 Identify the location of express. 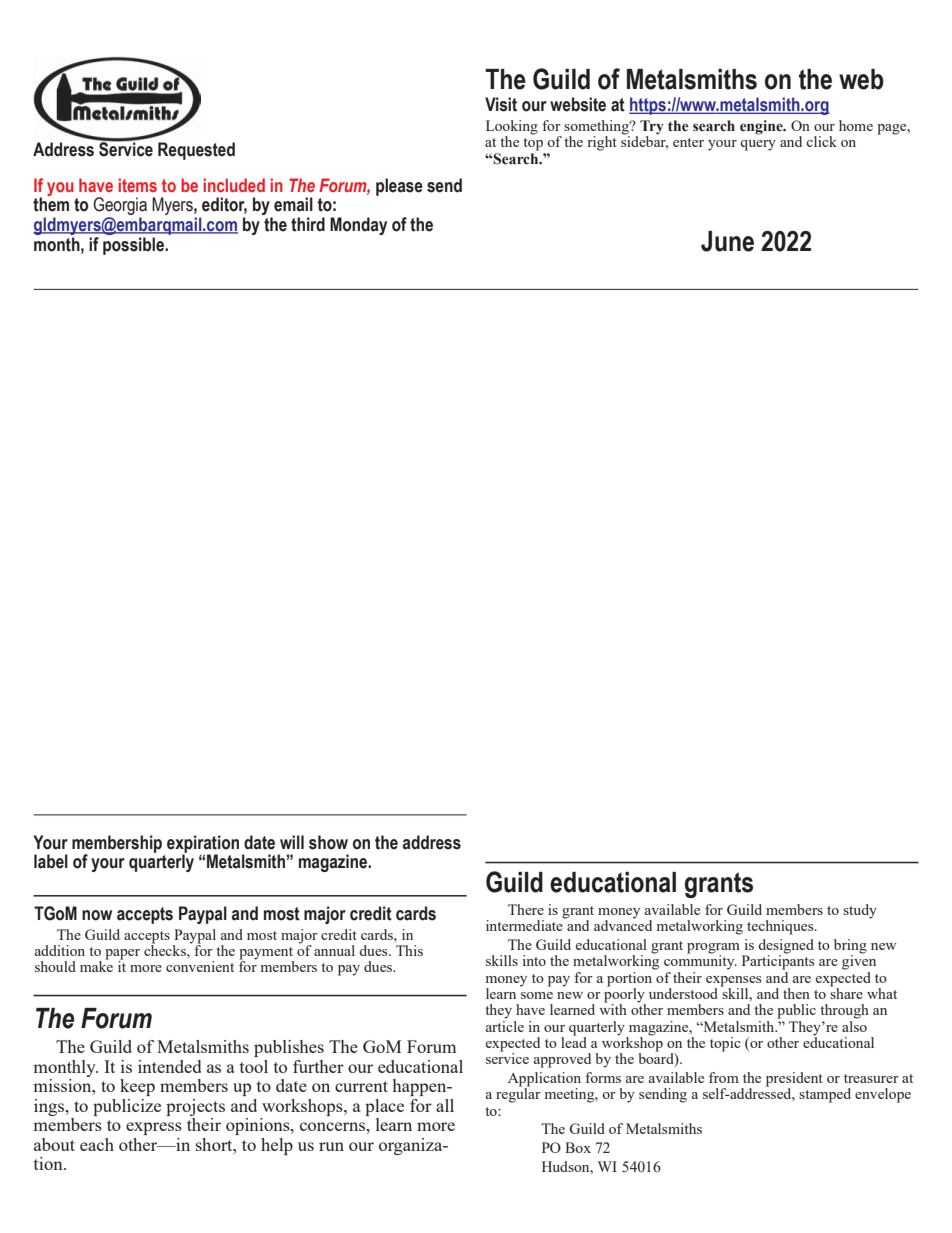
(154, 1128).
